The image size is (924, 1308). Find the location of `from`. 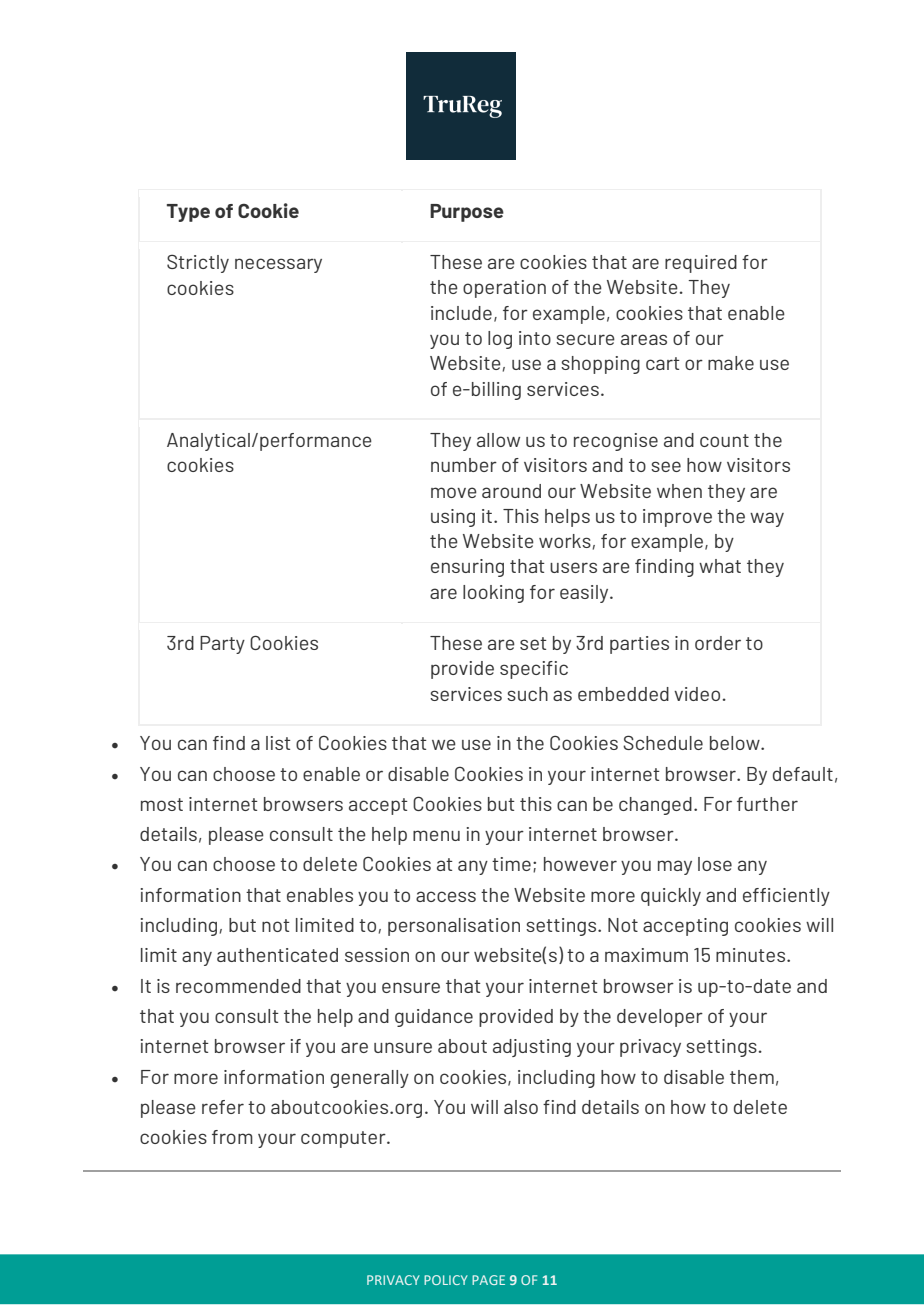

from is located at coordinates (232, 1137).
